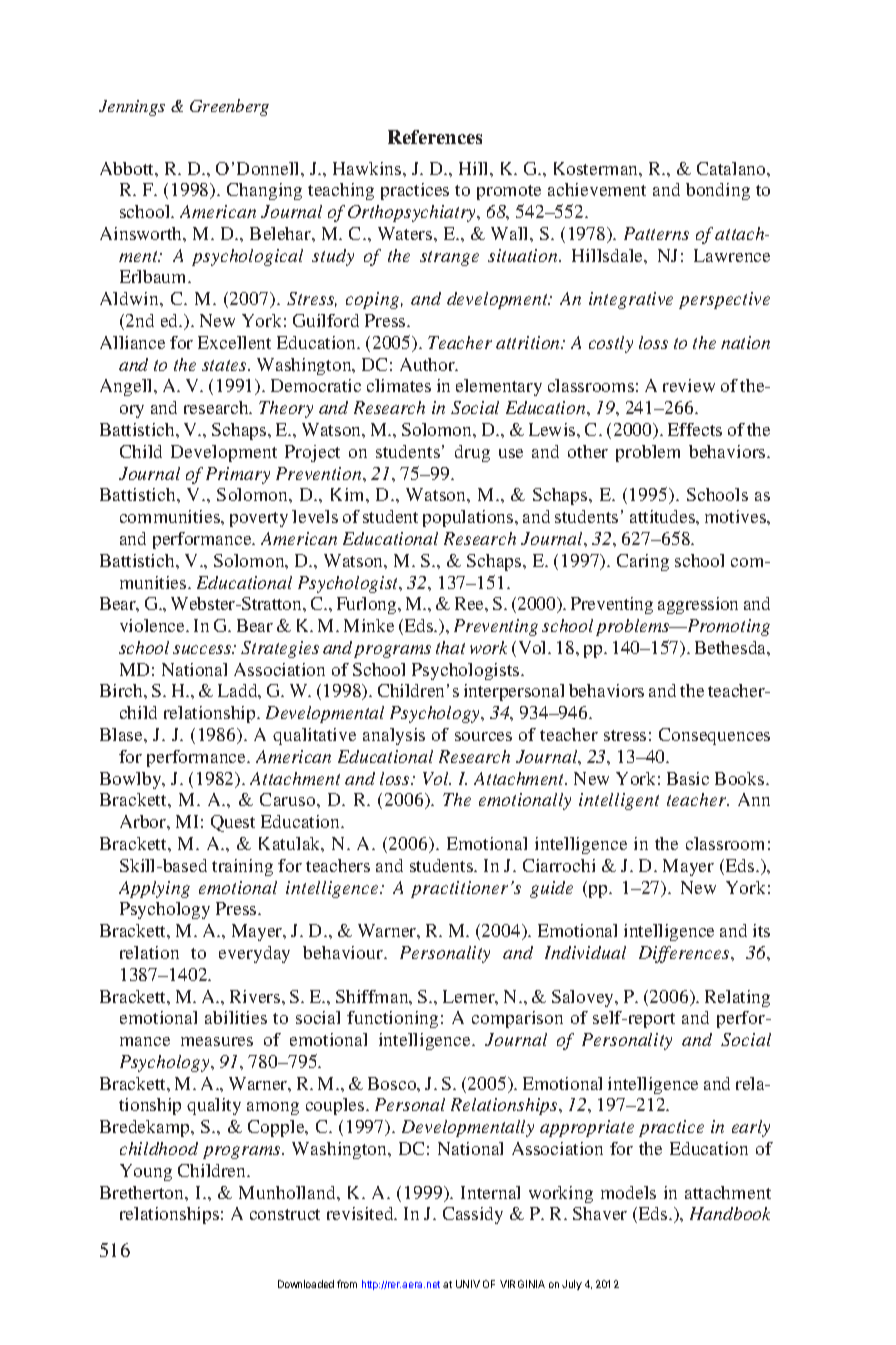 The width and height of the screenshot is (896, 1345). I want to click on UNIV, so click(468, 1284).
